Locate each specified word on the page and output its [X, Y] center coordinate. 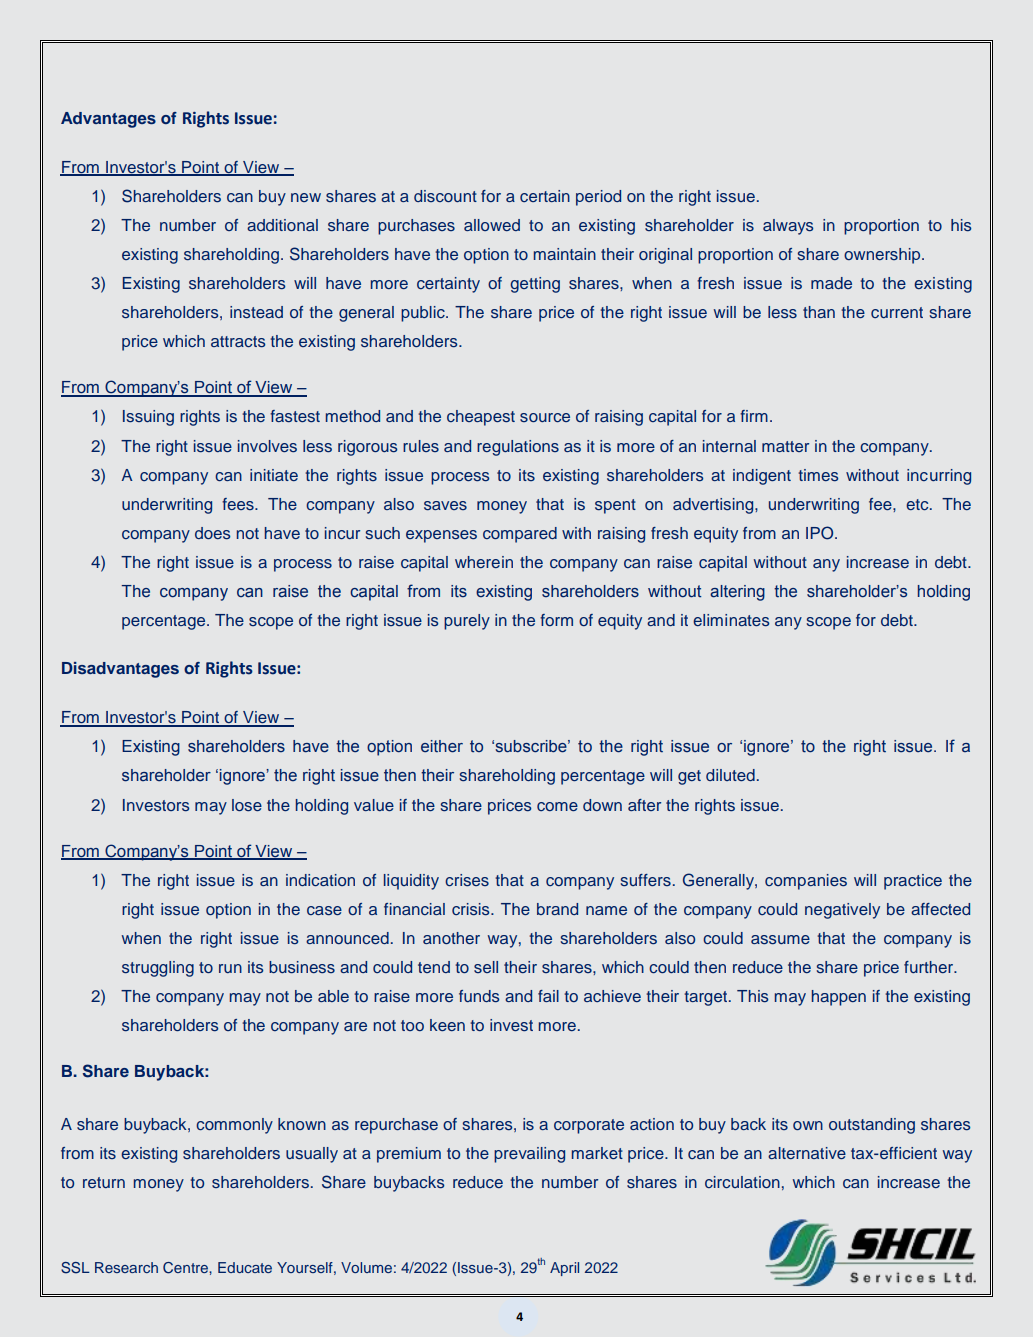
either [442, 746]
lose [247, 805]
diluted [730, 775]
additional [282, 225]
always [788, 227]
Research [126, 1267]
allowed [492, 225]
